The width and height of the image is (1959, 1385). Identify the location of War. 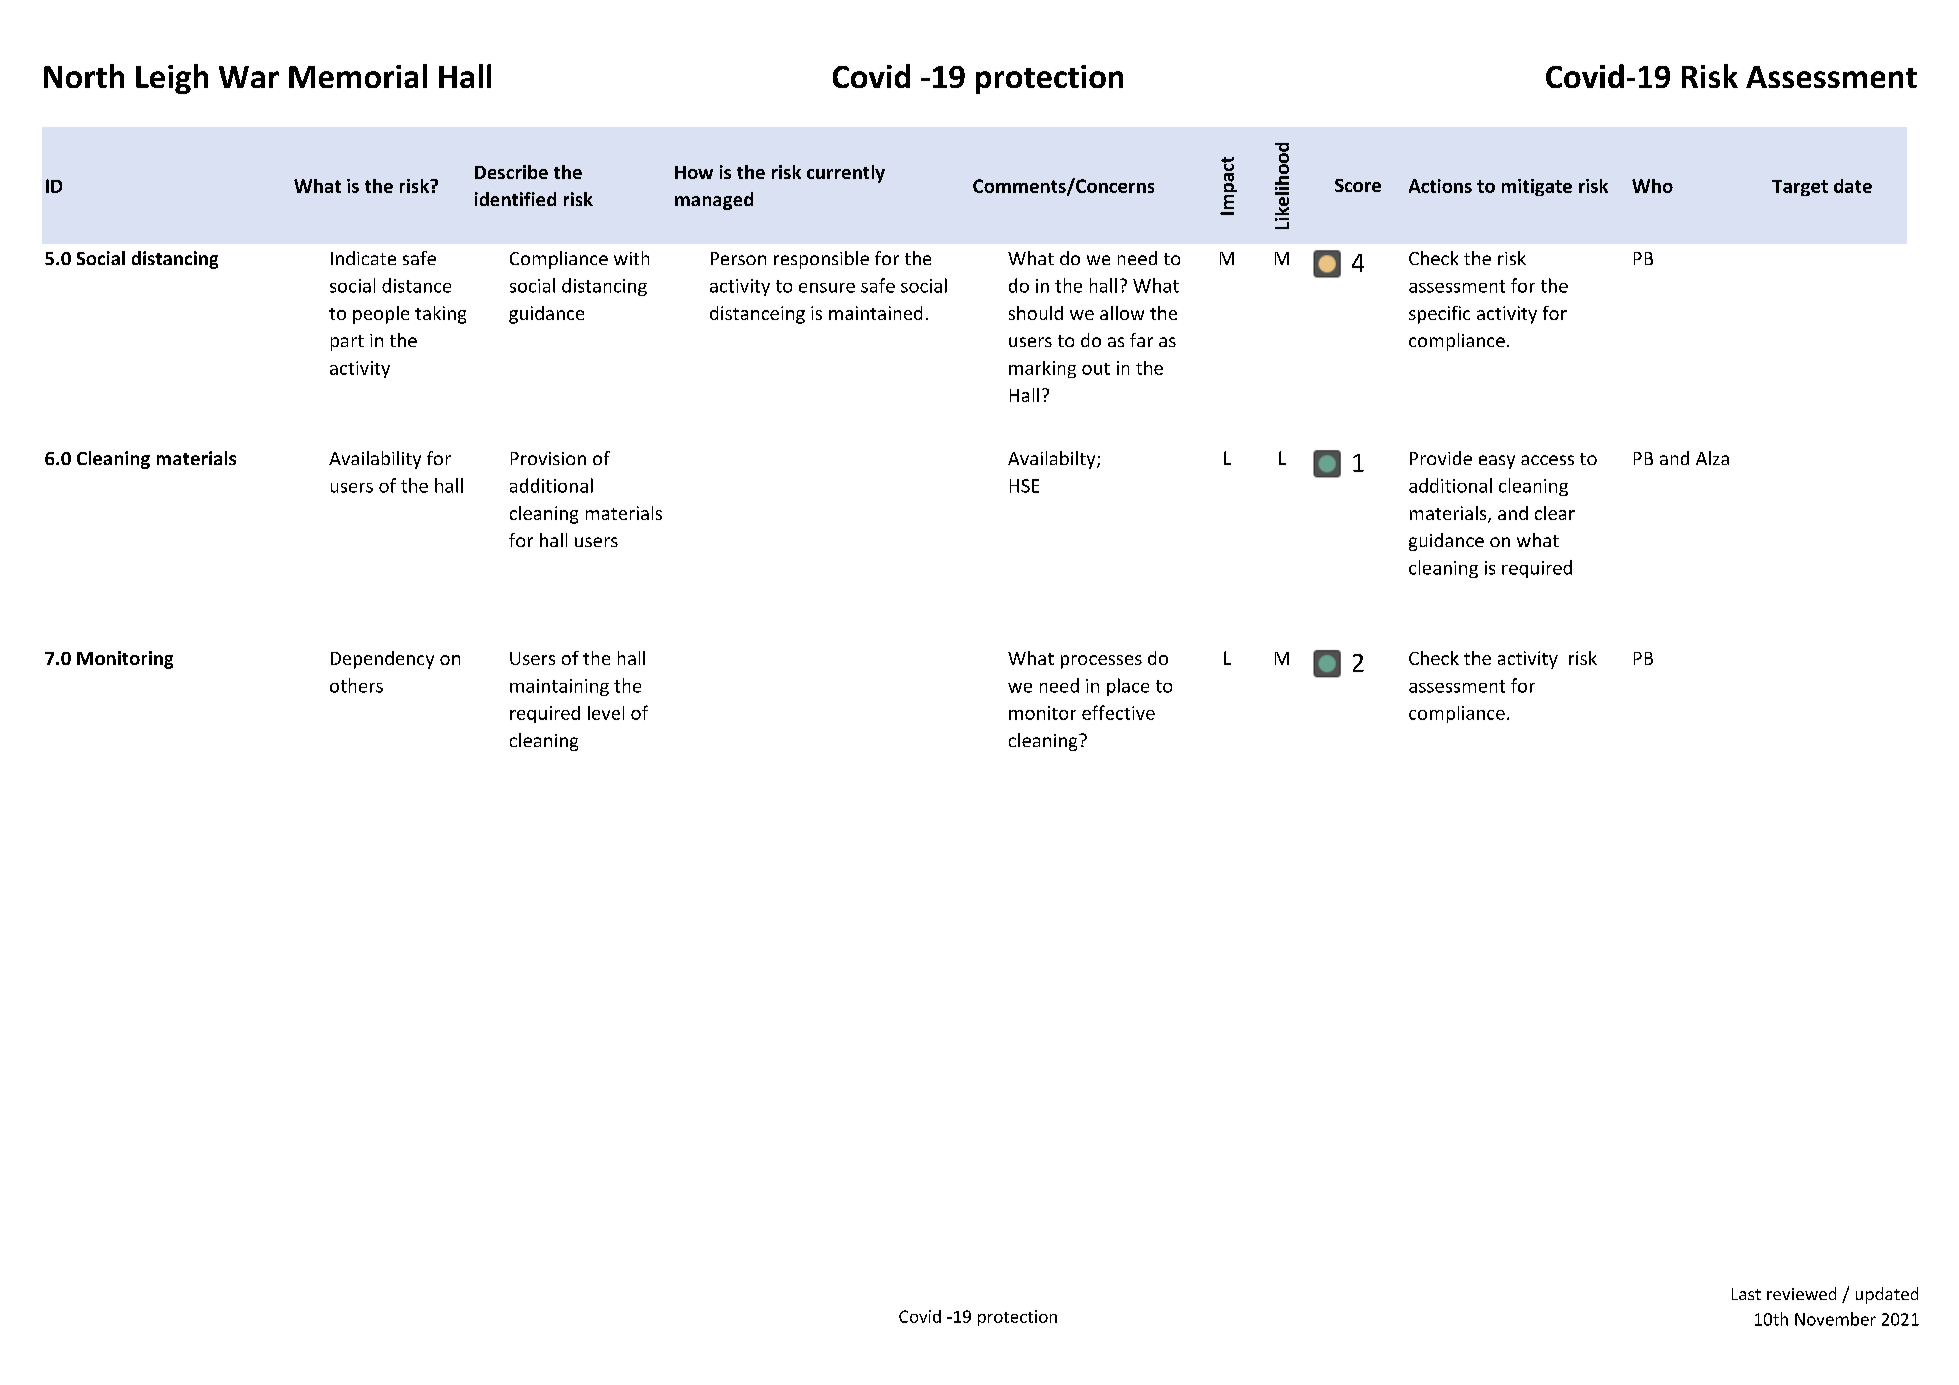
(249, 77).
